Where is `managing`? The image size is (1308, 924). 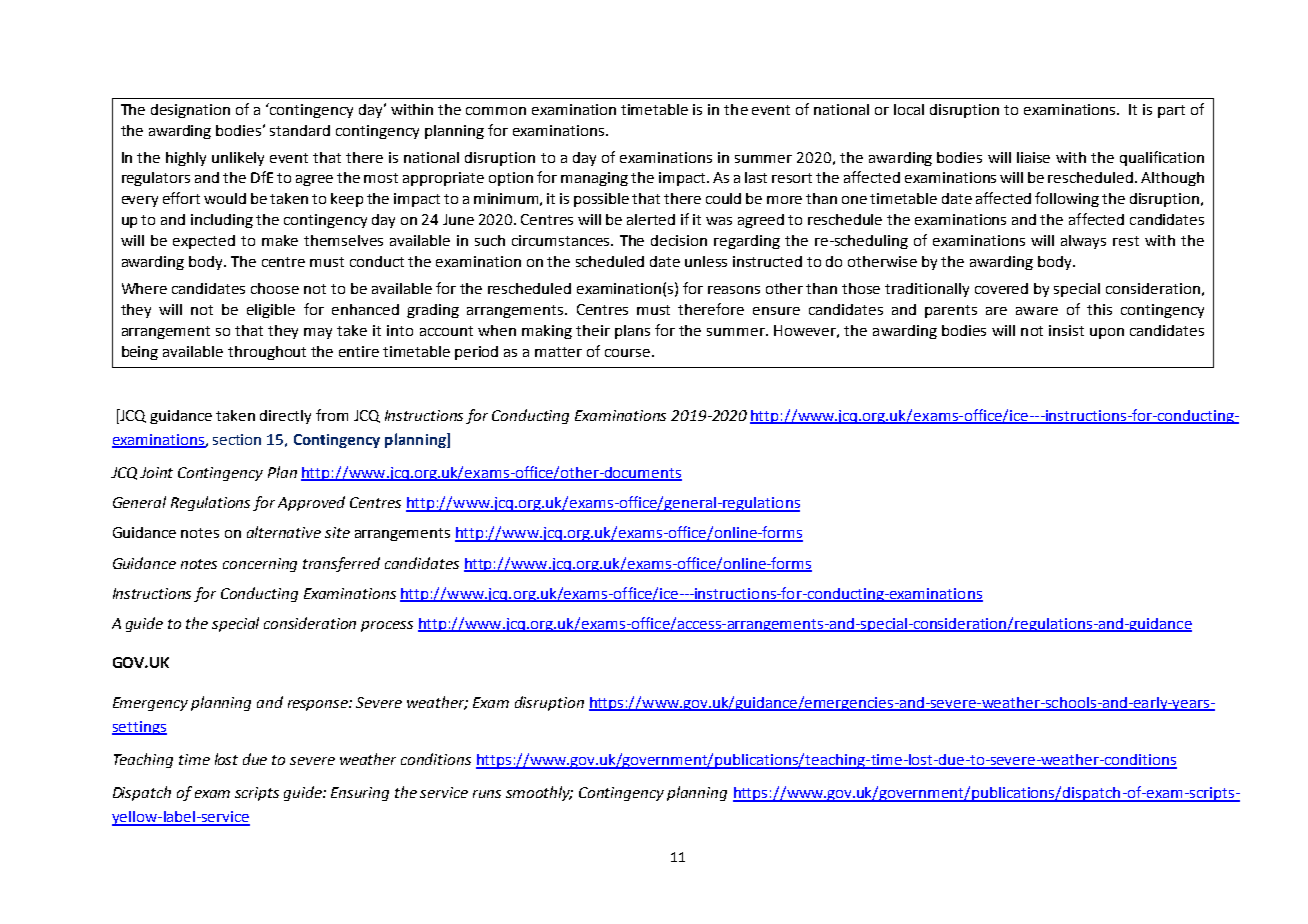 managing is located at coordinates (594, 179).
